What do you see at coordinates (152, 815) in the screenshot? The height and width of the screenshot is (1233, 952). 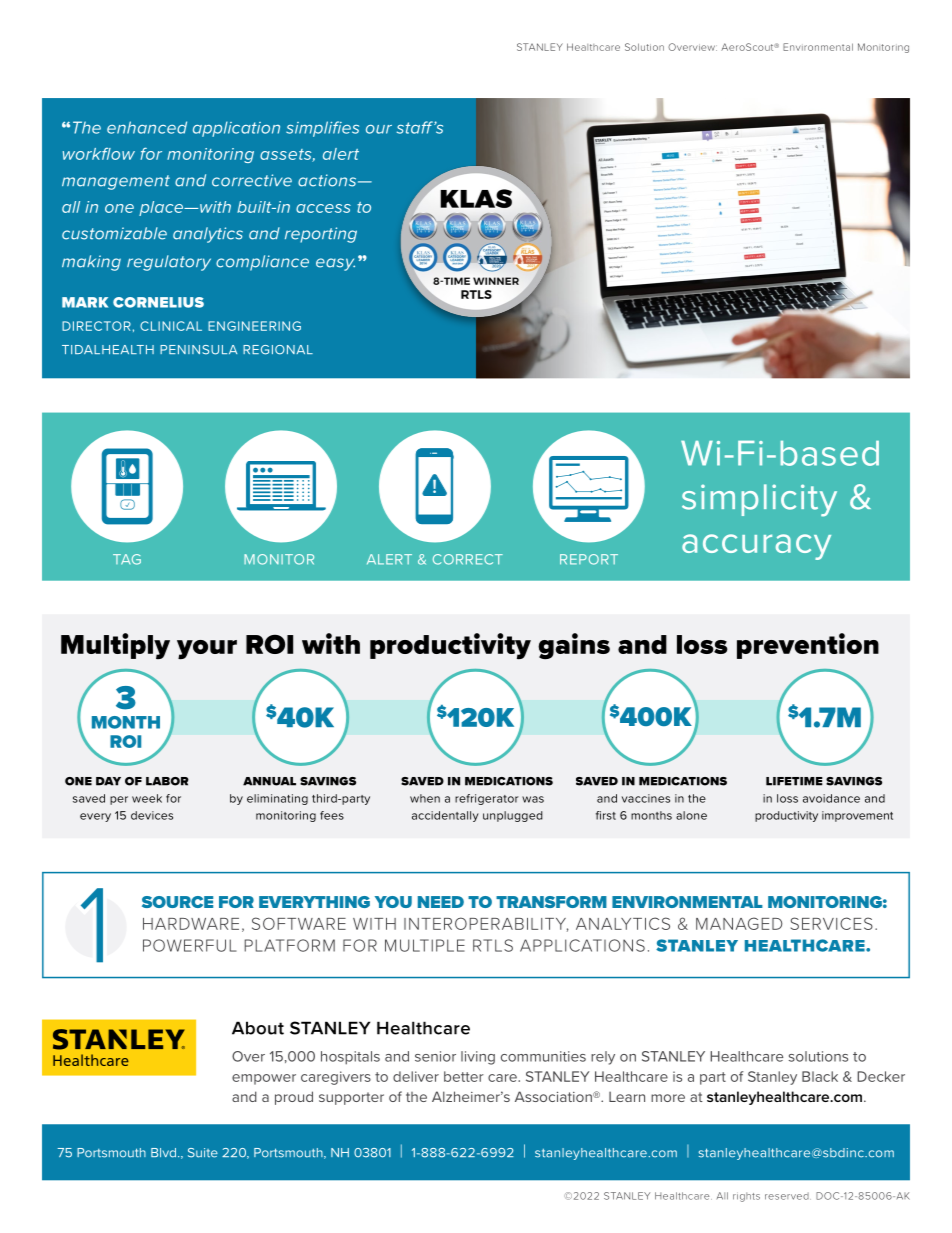 I see `devices` at bounding box center [152, 815].
